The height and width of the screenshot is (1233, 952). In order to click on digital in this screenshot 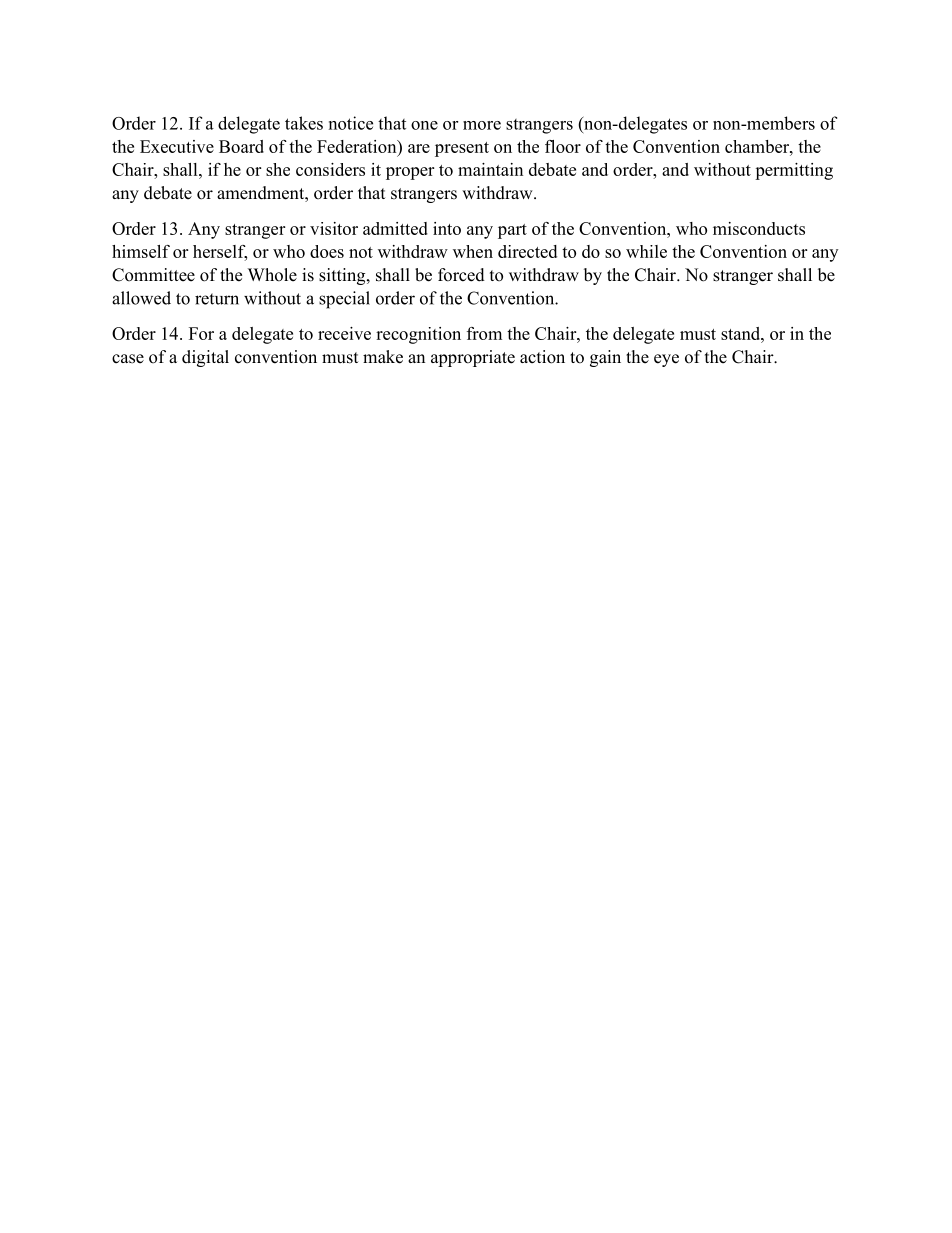, I will do `click(205, 358)`.
